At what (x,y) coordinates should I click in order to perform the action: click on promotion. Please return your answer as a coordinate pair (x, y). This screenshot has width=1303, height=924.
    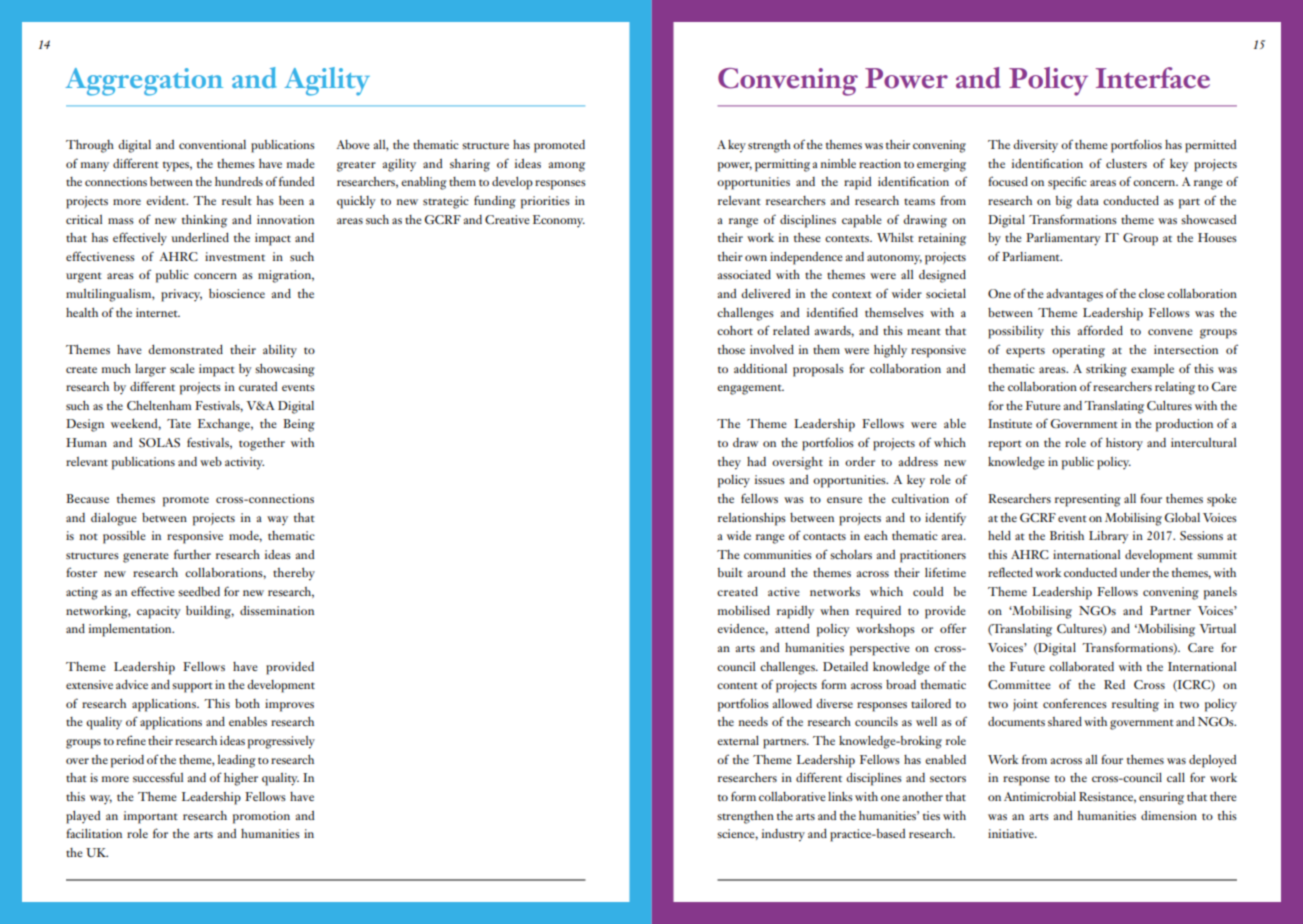
    Looking at the image, I should click on (261, 817).
